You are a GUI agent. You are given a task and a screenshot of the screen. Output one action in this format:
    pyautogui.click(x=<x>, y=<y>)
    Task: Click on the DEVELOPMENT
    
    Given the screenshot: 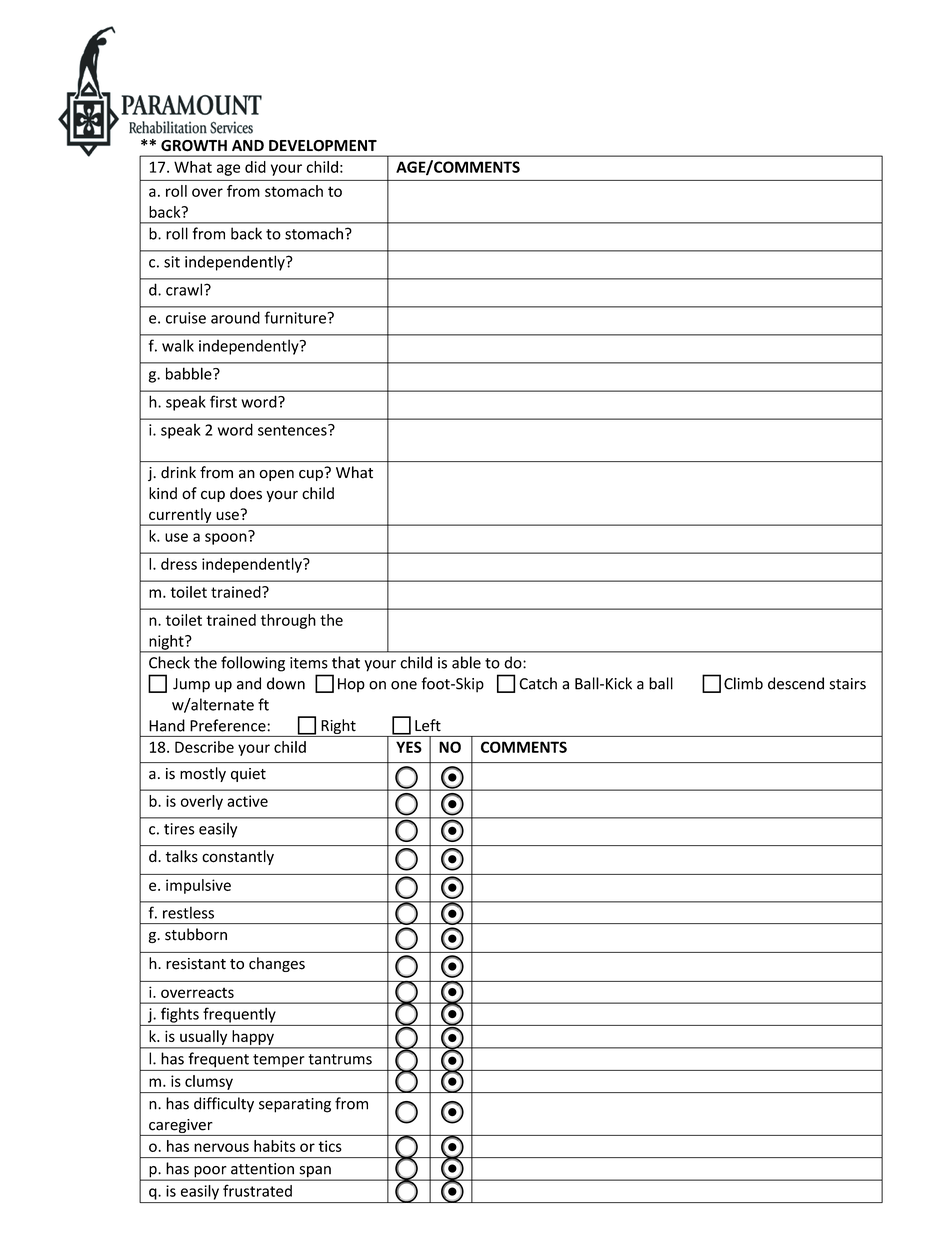 What is the action you would take?
    pyautogui.click(x=323, y=146)
